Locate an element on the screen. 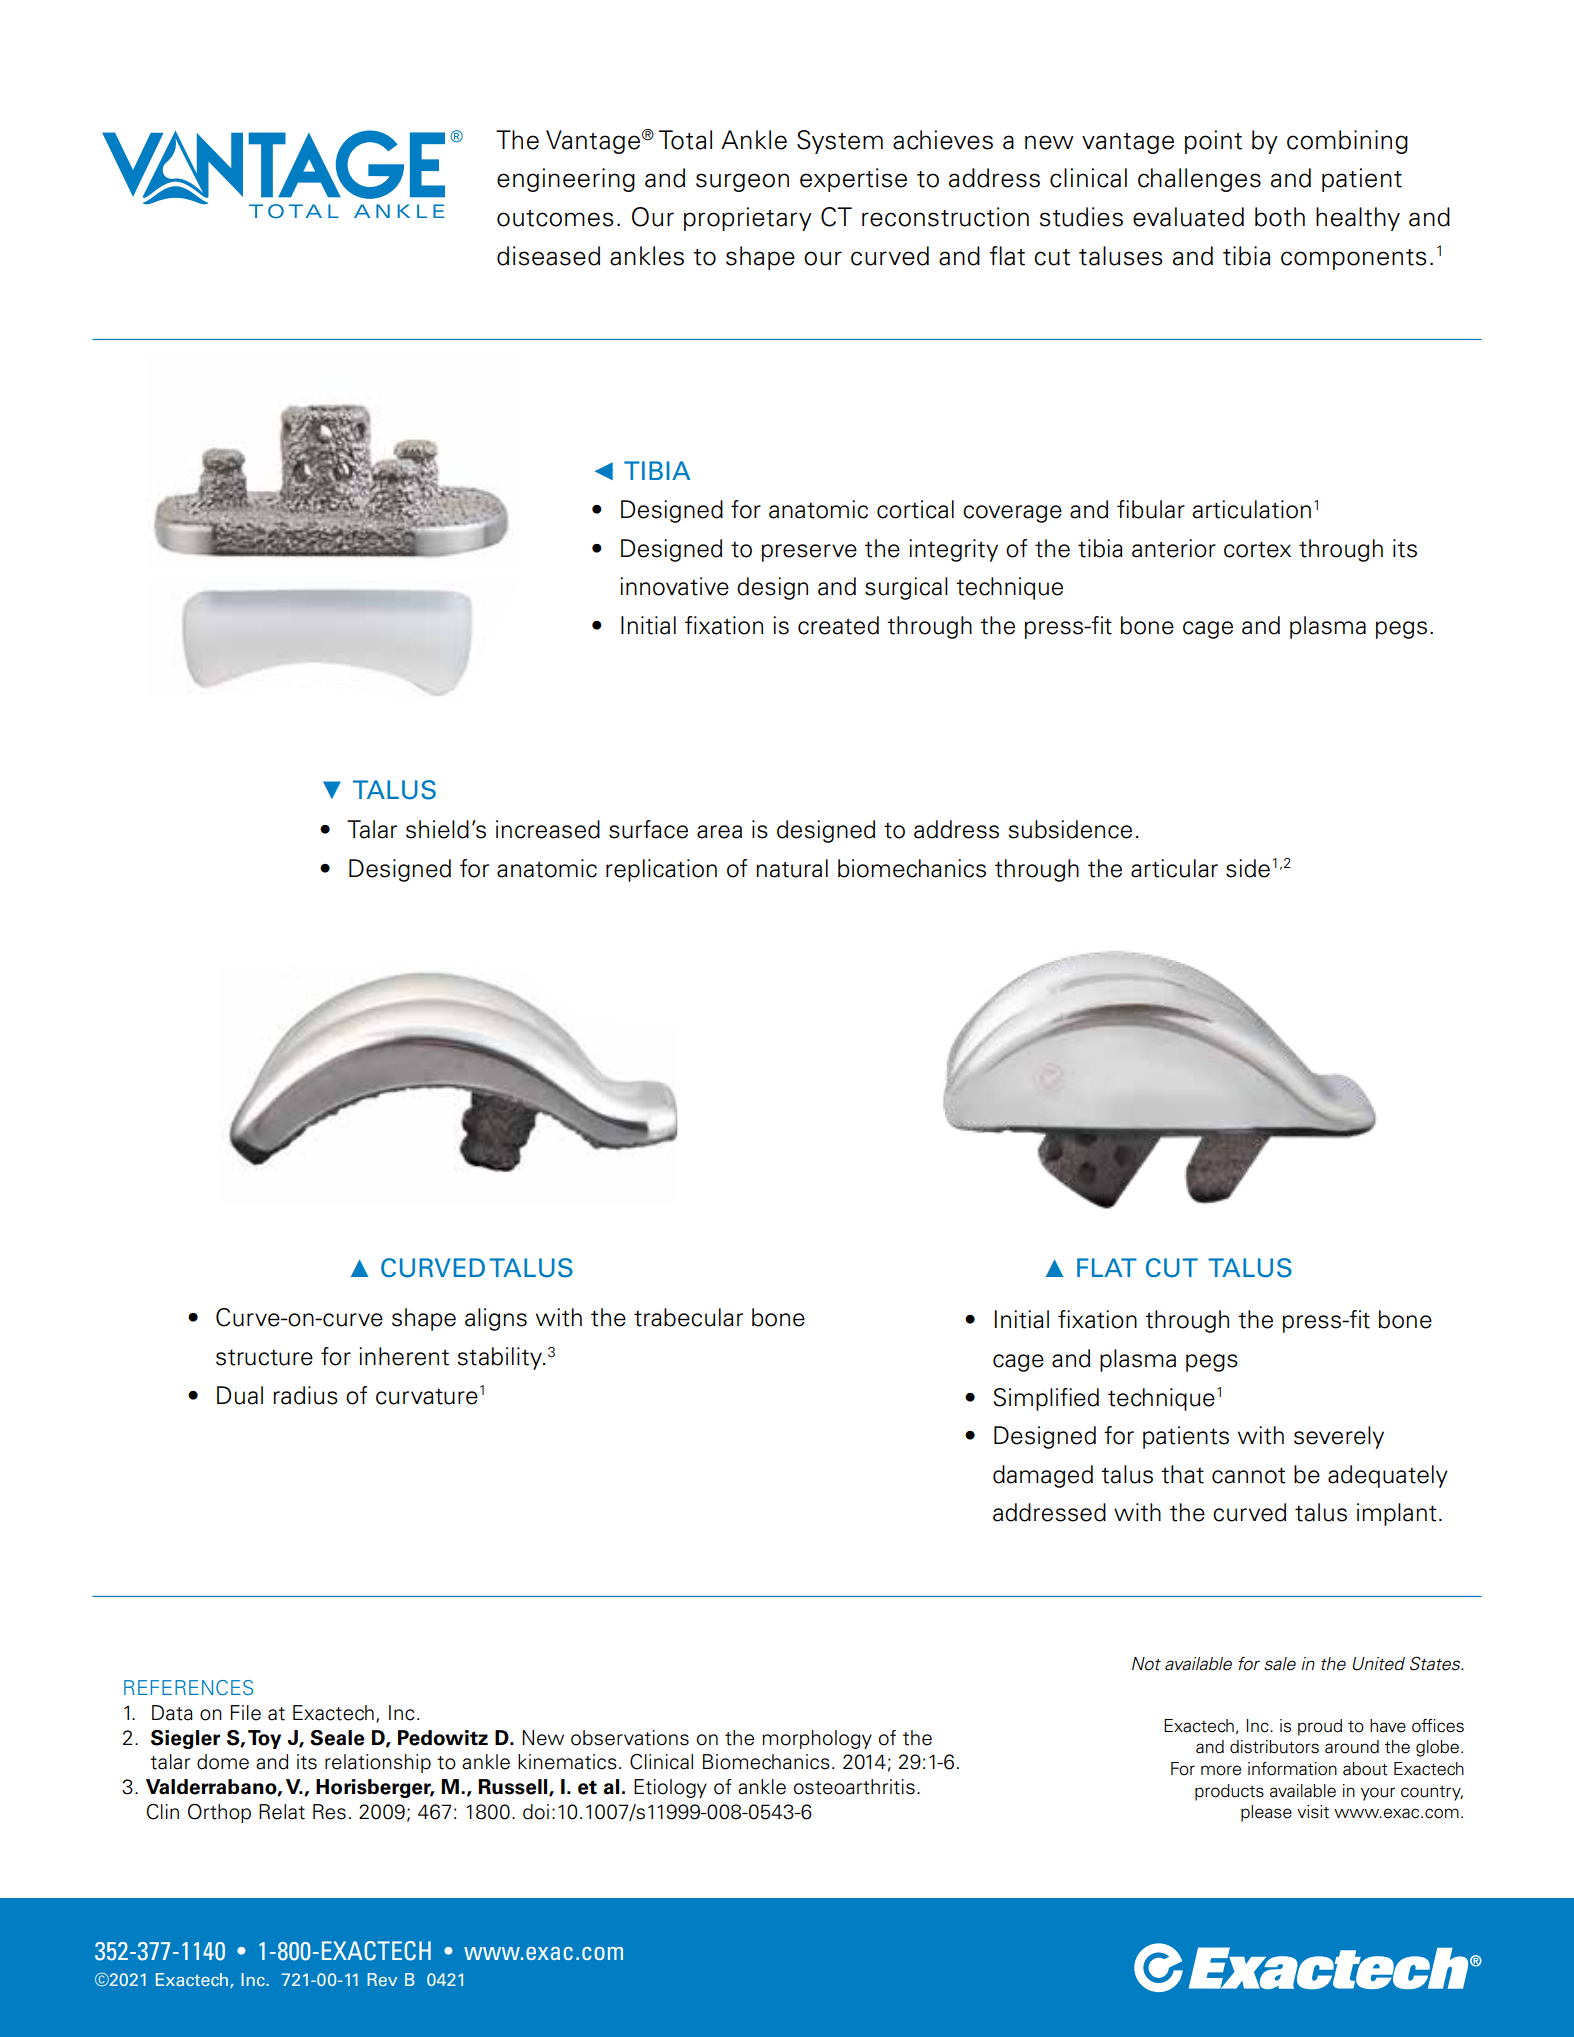  articular is located at coordinates (1174, 868).
